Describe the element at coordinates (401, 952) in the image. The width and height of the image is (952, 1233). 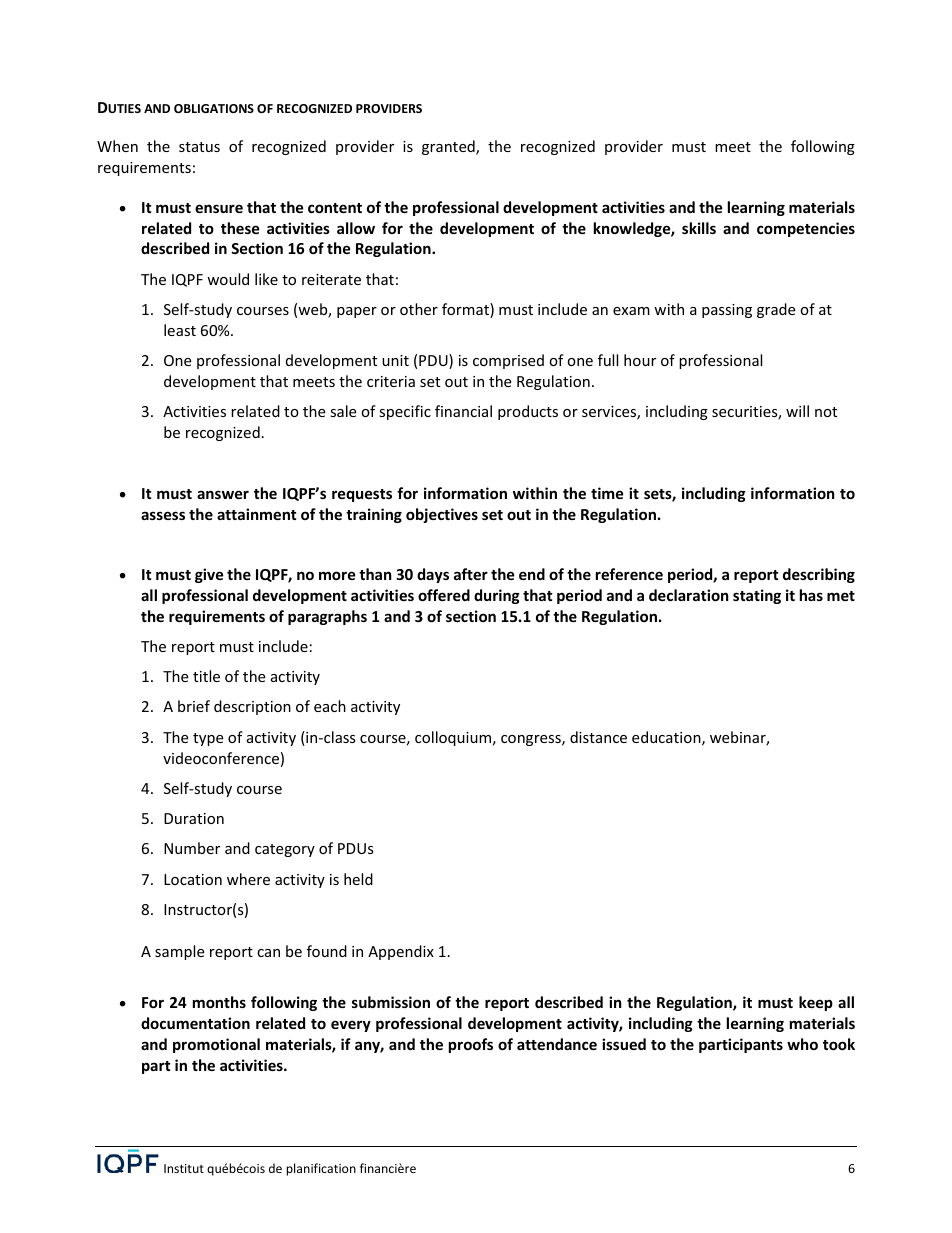
I see `Appendix` at that location.
